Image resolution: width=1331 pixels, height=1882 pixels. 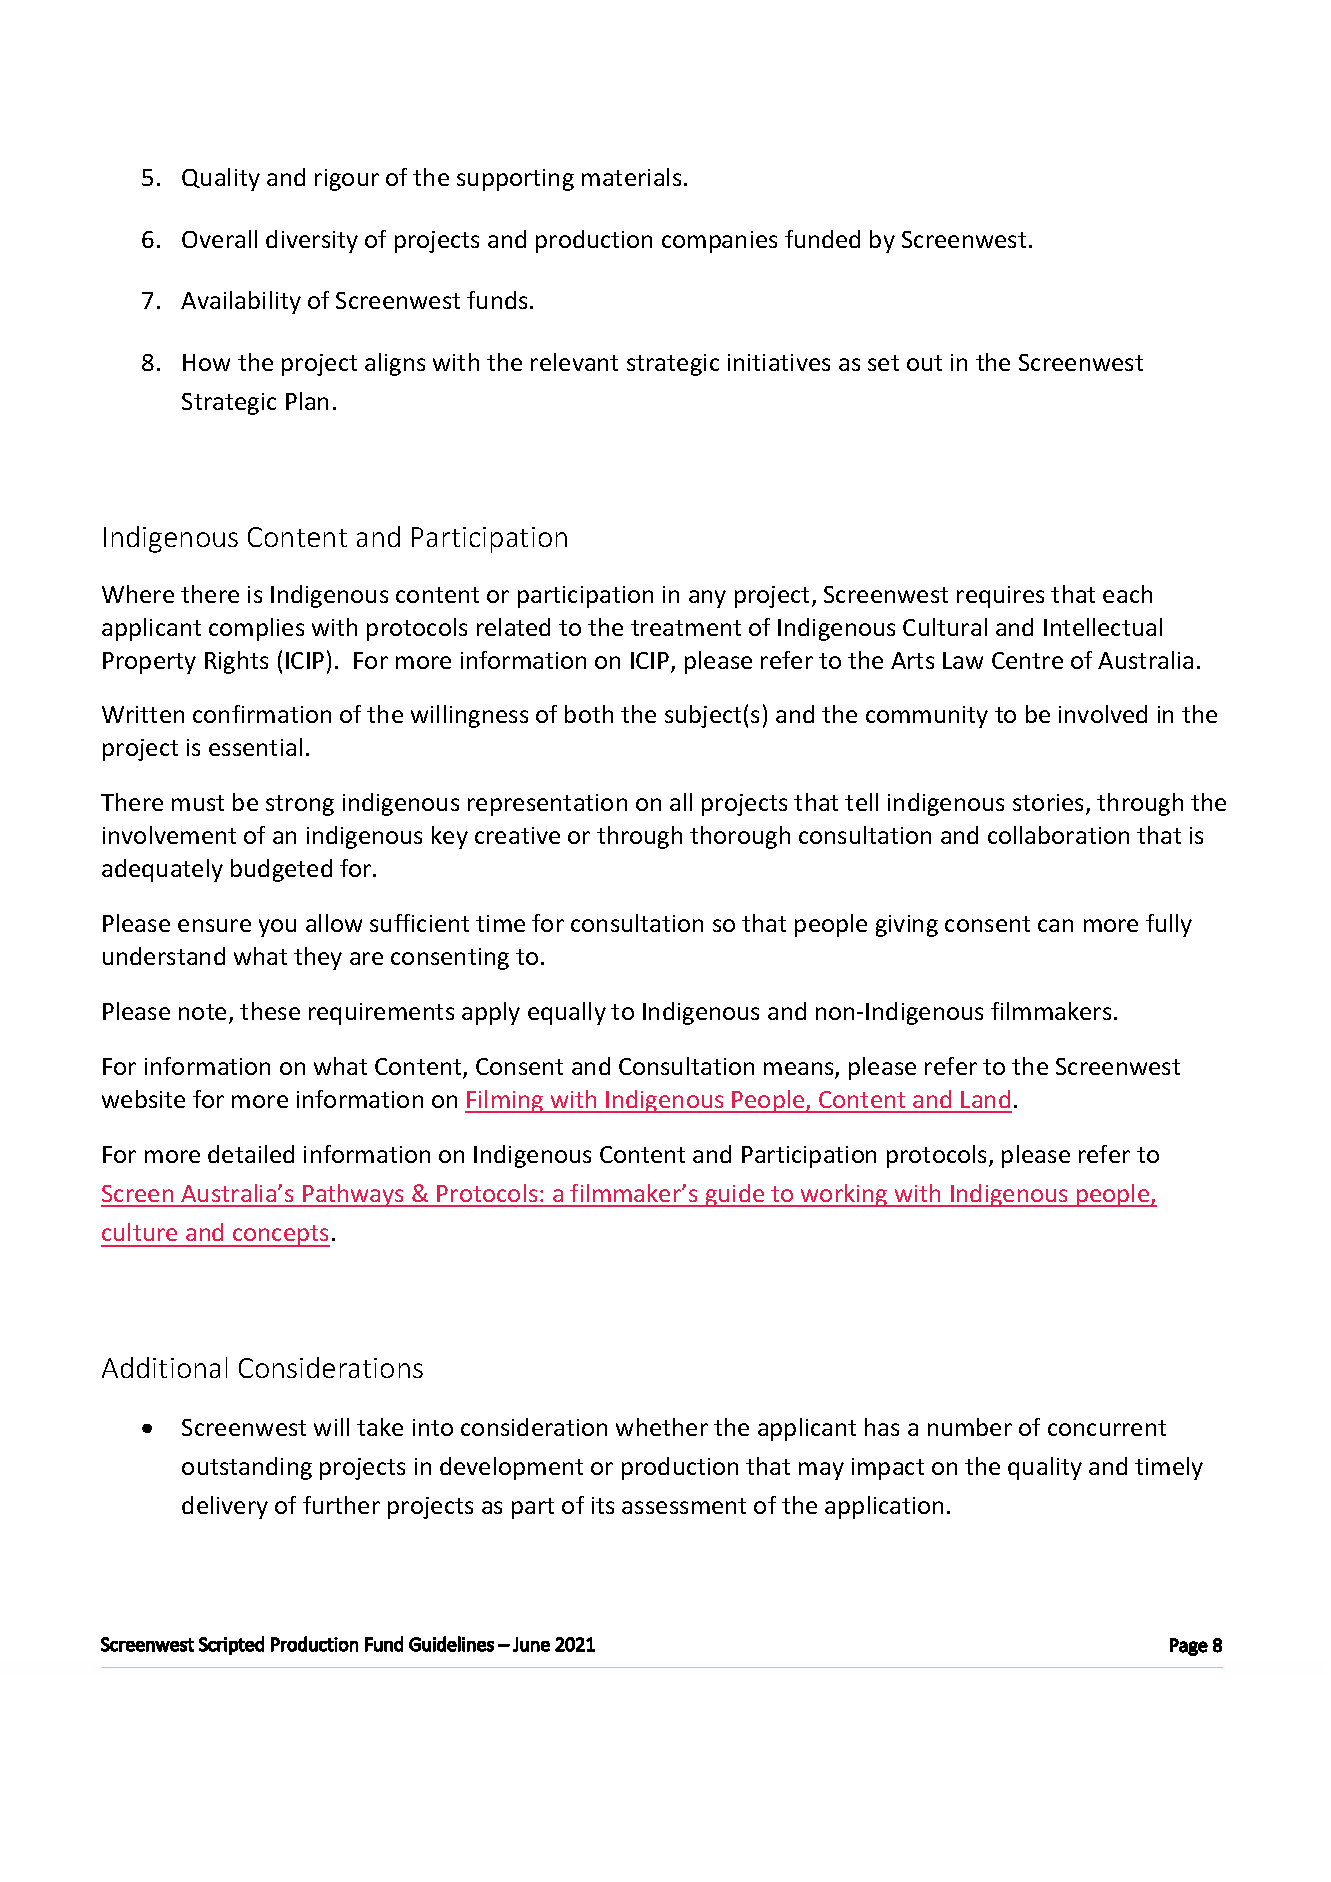 What do you see at coordinates (1127, 594) in the screenshot?
I see `each` at bounding box center [1127, 594].
